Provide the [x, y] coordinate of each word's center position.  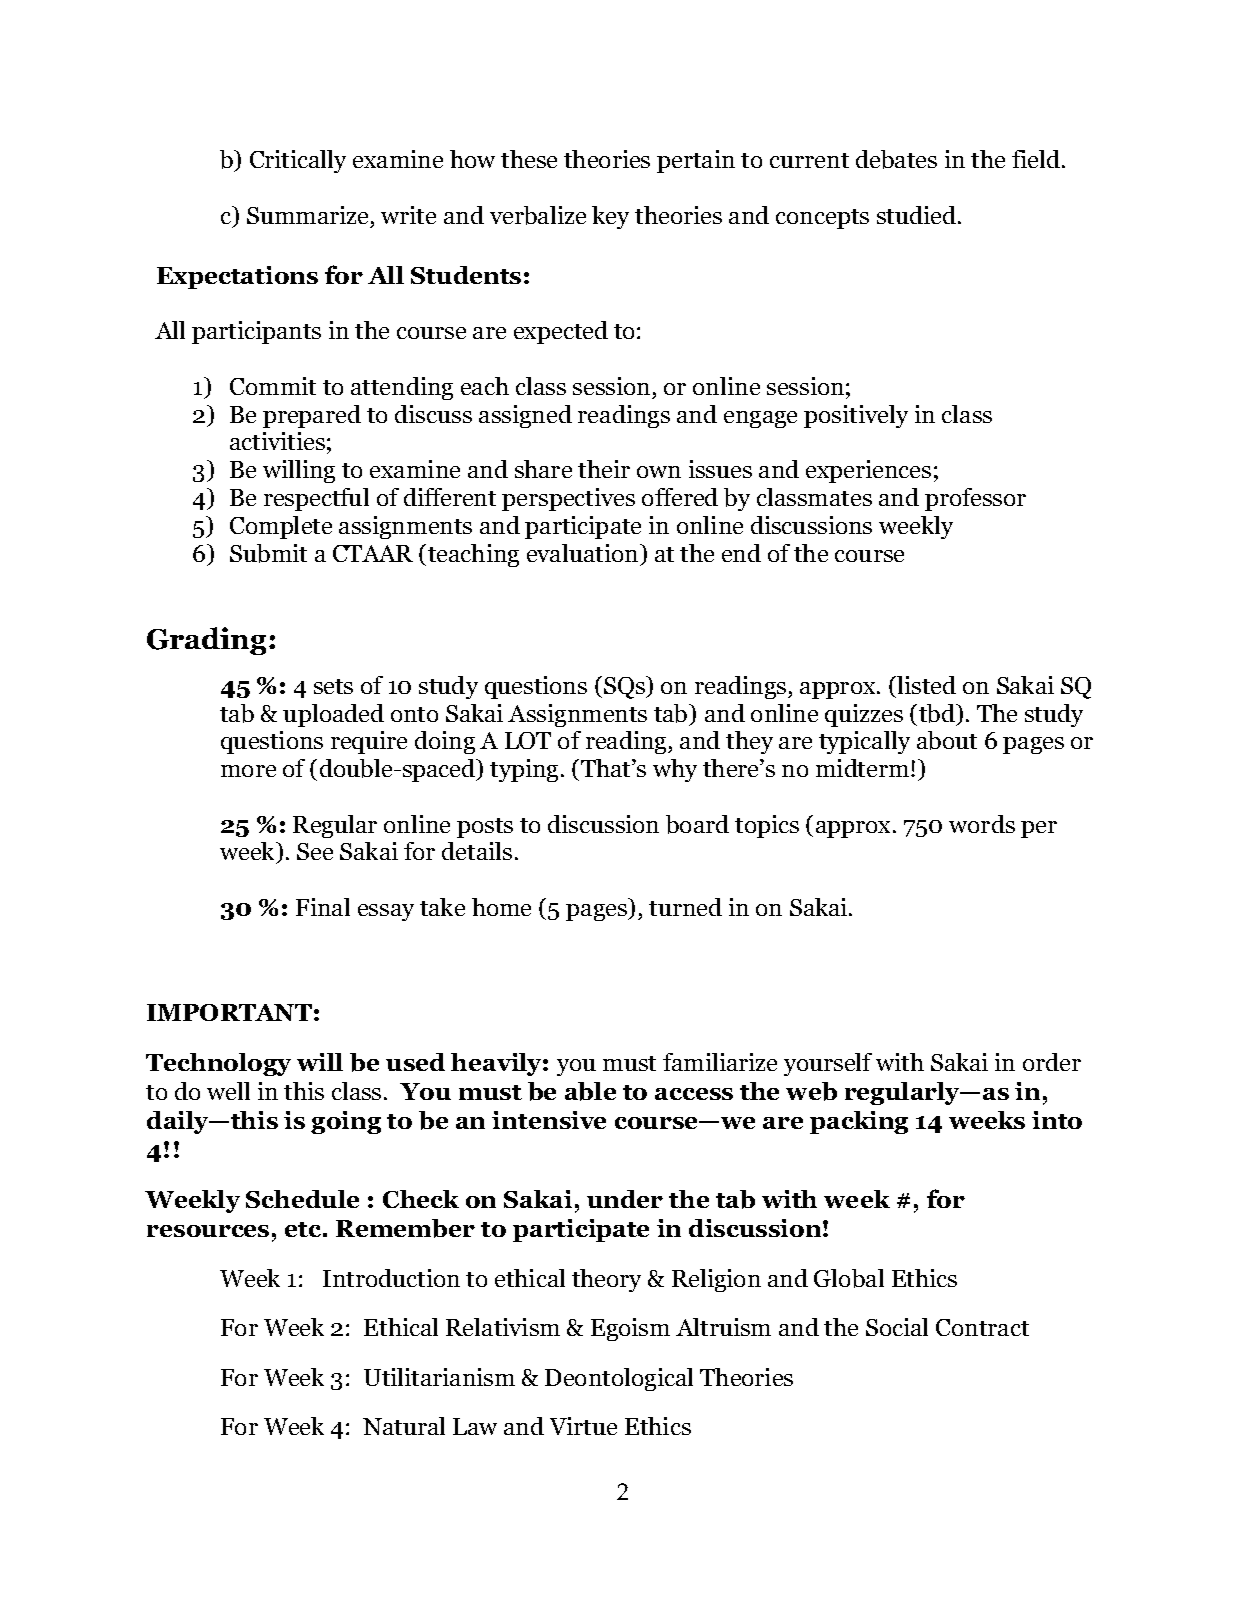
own [659, 472]
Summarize [307, 215]
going [346, 1122]
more [248, 771]
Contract [982, 1327]
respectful [316, 499]
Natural [404, 1426]
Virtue [583, 1426]
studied [918, 215]
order [1052, 1062]
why [675, 770]
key [610, 217]
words [982, 824]
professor [975, 499]
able [590, 1091]
